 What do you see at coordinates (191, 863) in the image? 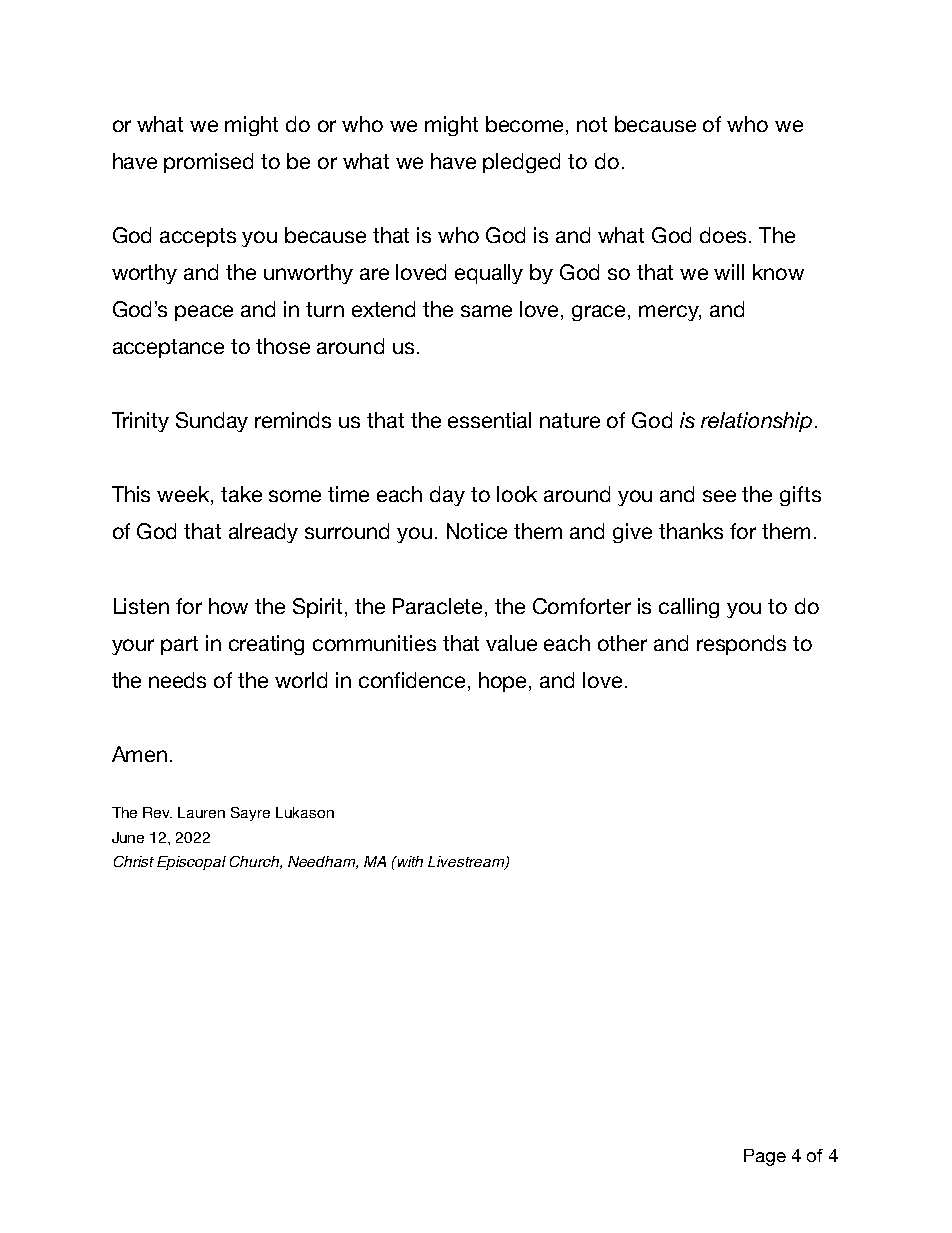
I see `Episcopal` at bounding box center [191, 863].
